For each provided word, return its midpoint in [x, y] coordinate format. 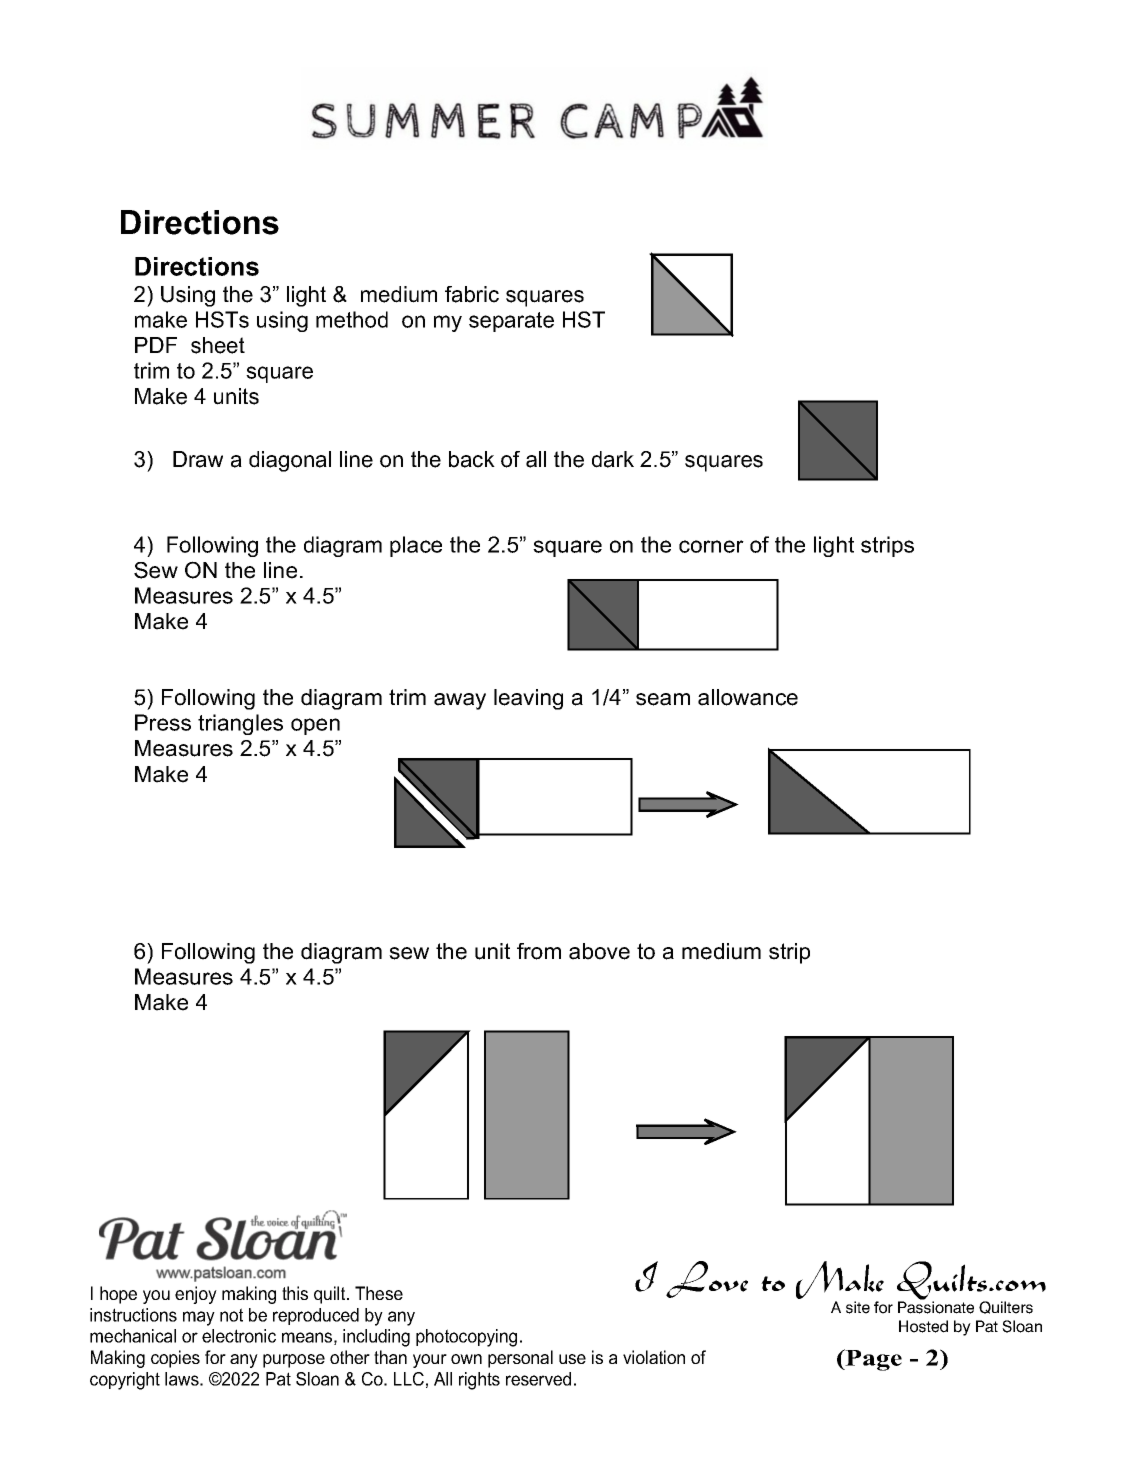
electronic [239, 1336]
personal [520, 1359]
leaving [528, 699]
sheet [218, 345]
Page [873, 1360]
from [539, 951]
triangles [240, 724]
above [599, 951]
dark [613, 459]
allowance [748, 697]
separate [511, 322]
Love [707, 1279]
